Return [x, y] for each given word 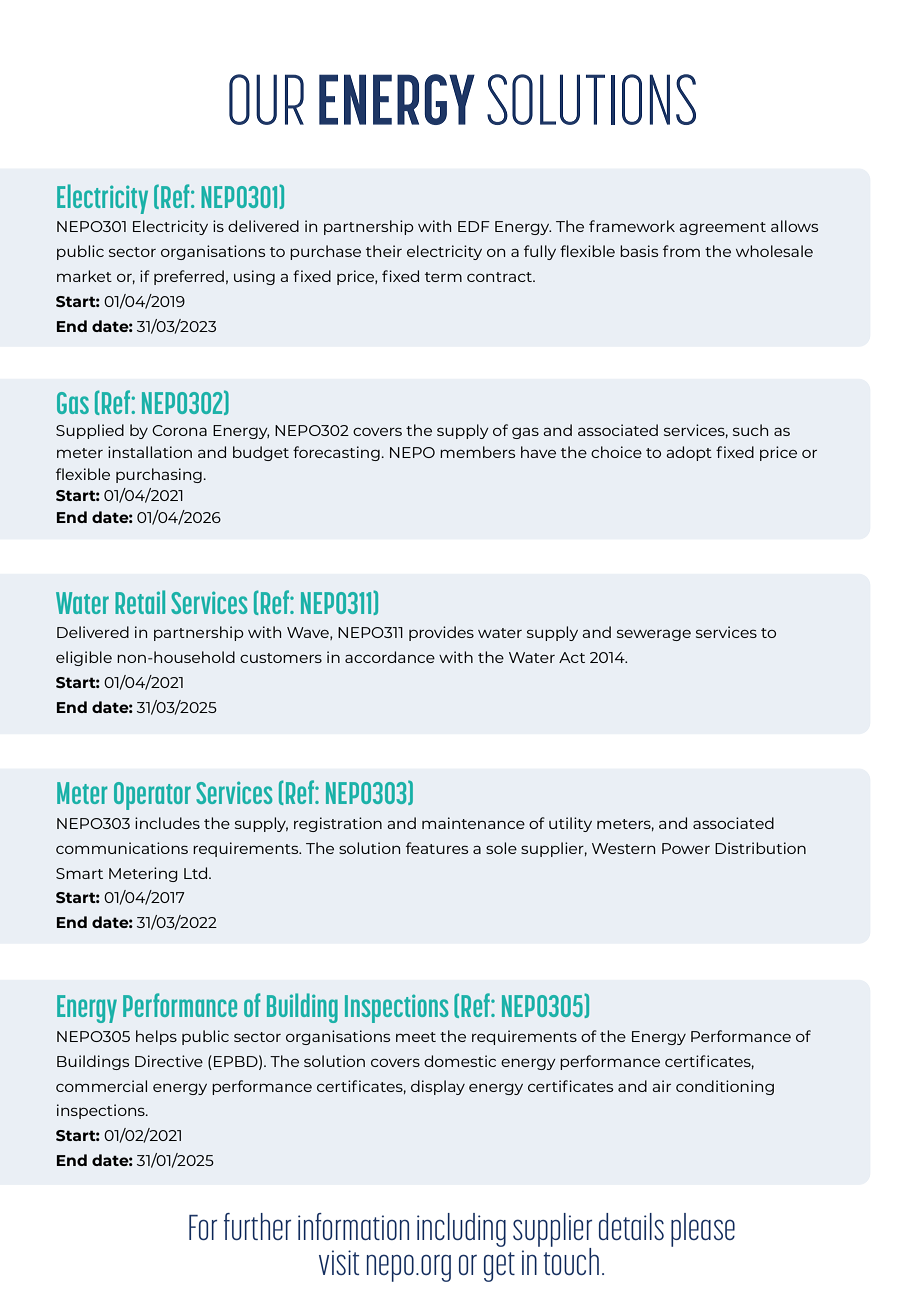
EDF [474, 226]
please [703, 1230]
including [461, 1230]
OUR [266, 99]
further [257, 1226]
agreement [722, 228]
